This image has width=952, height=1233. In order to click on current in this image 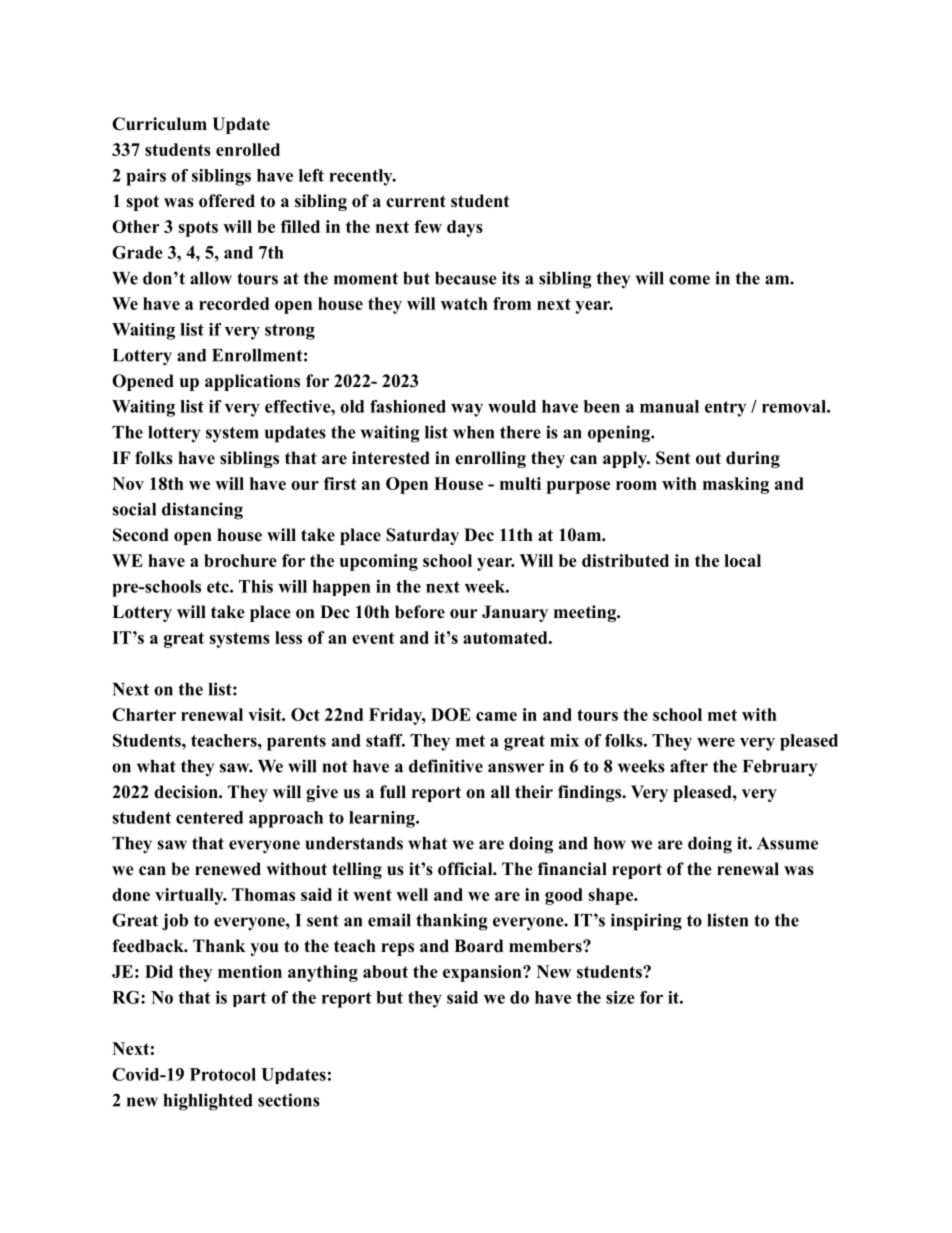, I will do `click(416, 201)`.
